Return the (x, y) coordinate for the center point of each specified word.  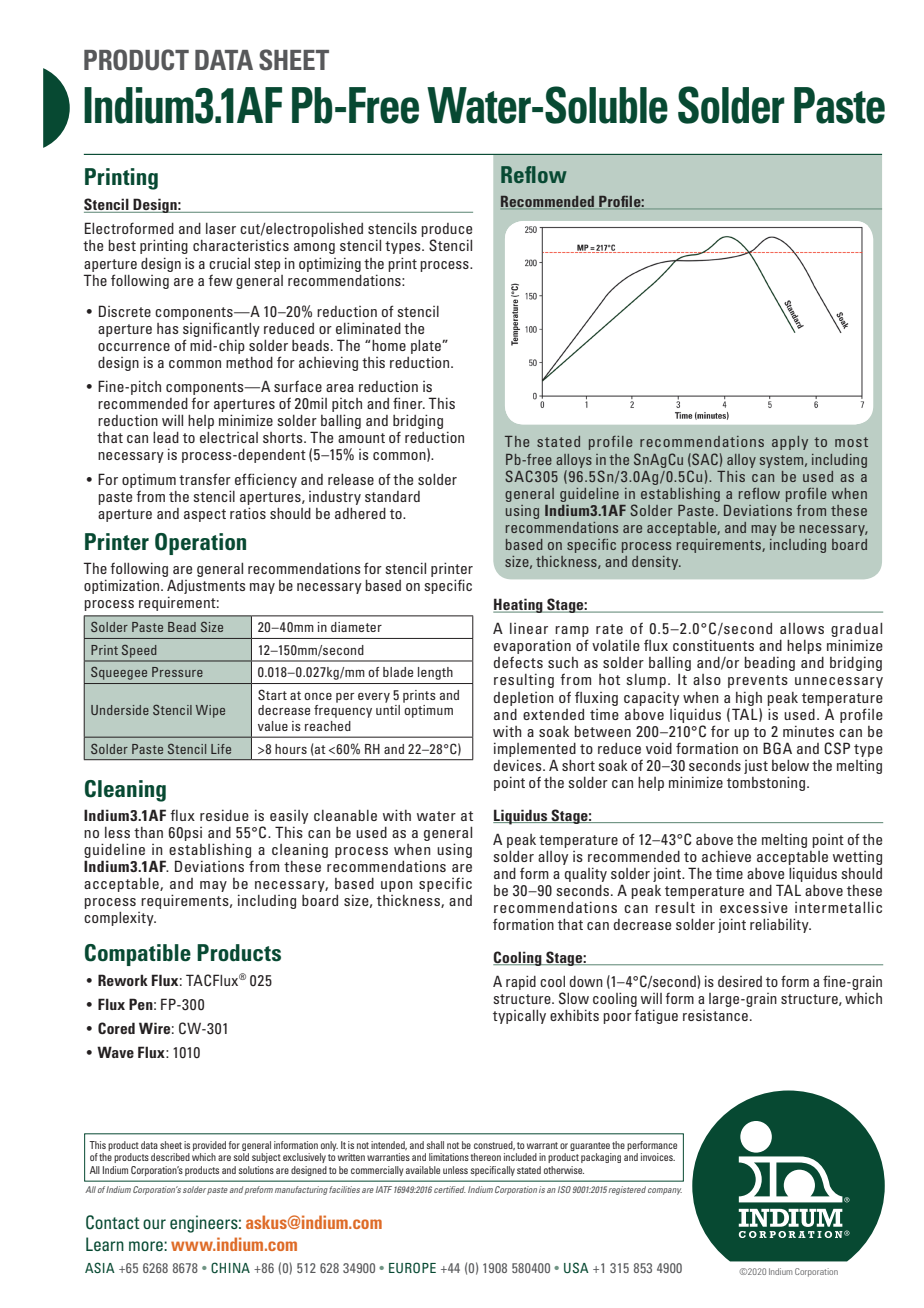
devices (519, 765)
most (851, 442)
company (665, 1191)
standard (392, 496)
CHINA (230, 1267)
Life (221, 749)
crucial (229, 263)
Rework (123, 980)
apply (790, 443)
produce (446, 231)
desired (740, 981)
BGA (777, 748)
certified (450, 1189)
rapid (521, 982)
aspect (205, 515)
